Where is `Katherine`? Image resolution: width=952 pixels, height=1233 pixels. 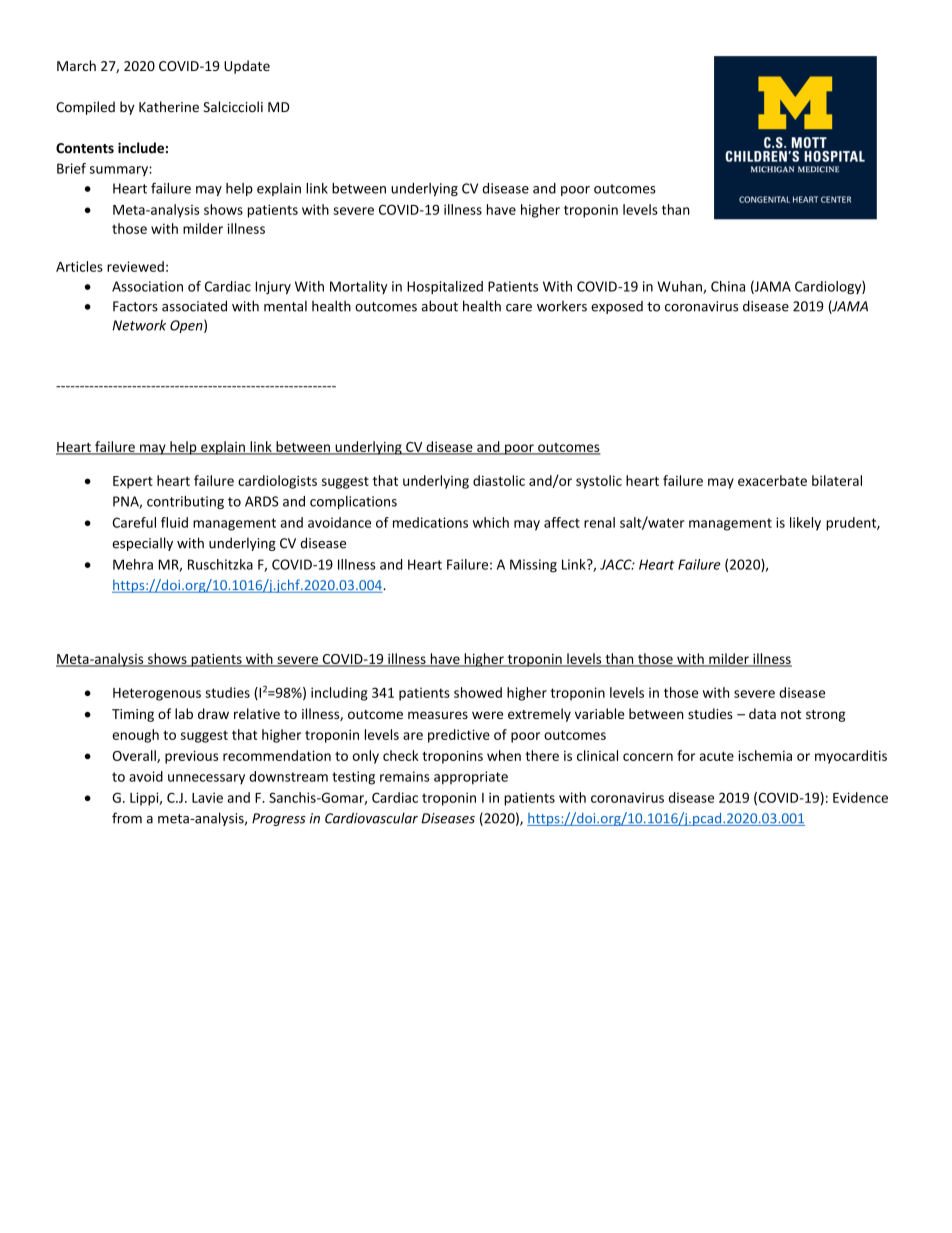 Katherine is located at coordinates (169, 107).
